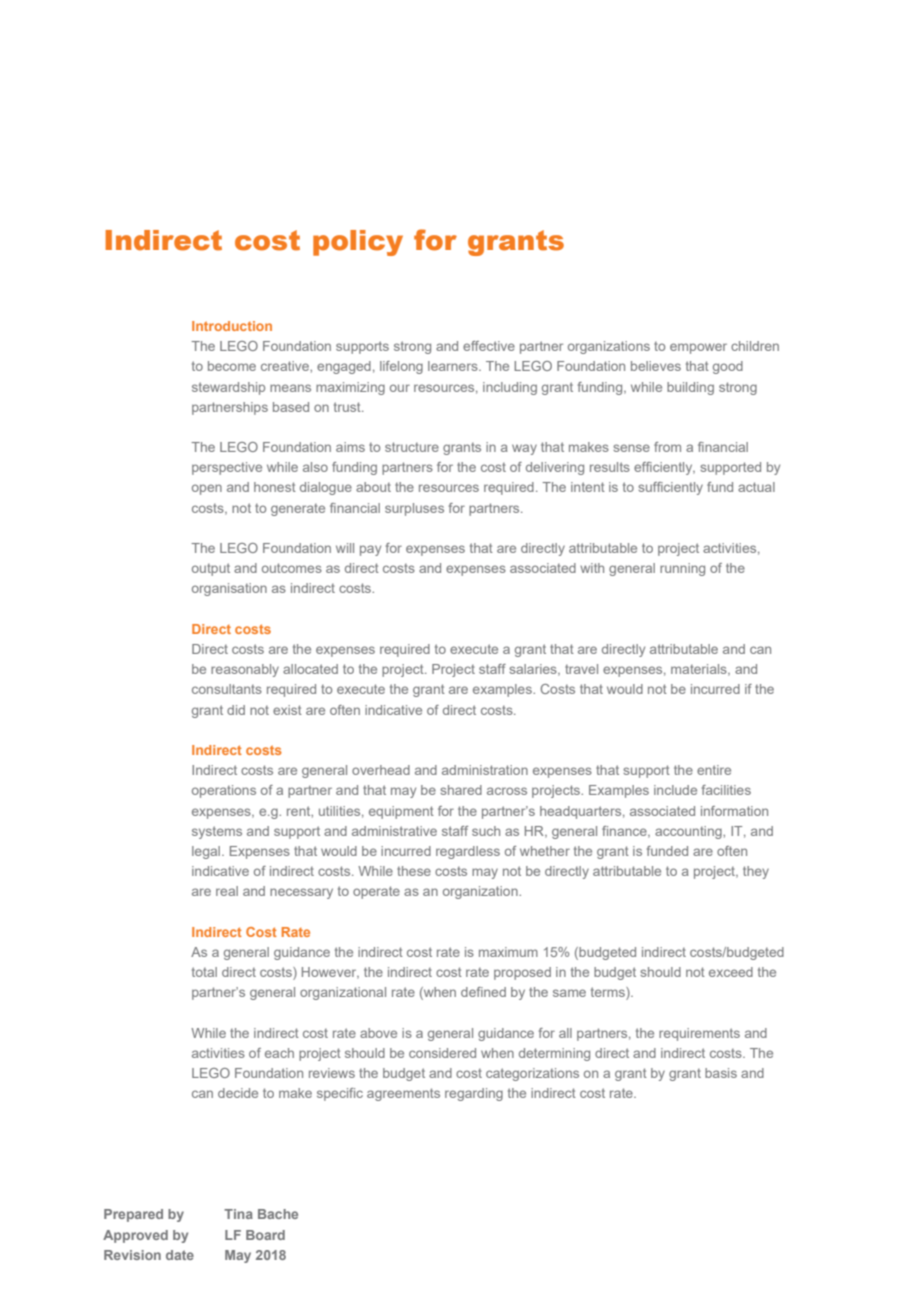  I want to click on entire, so click(714, 770).
